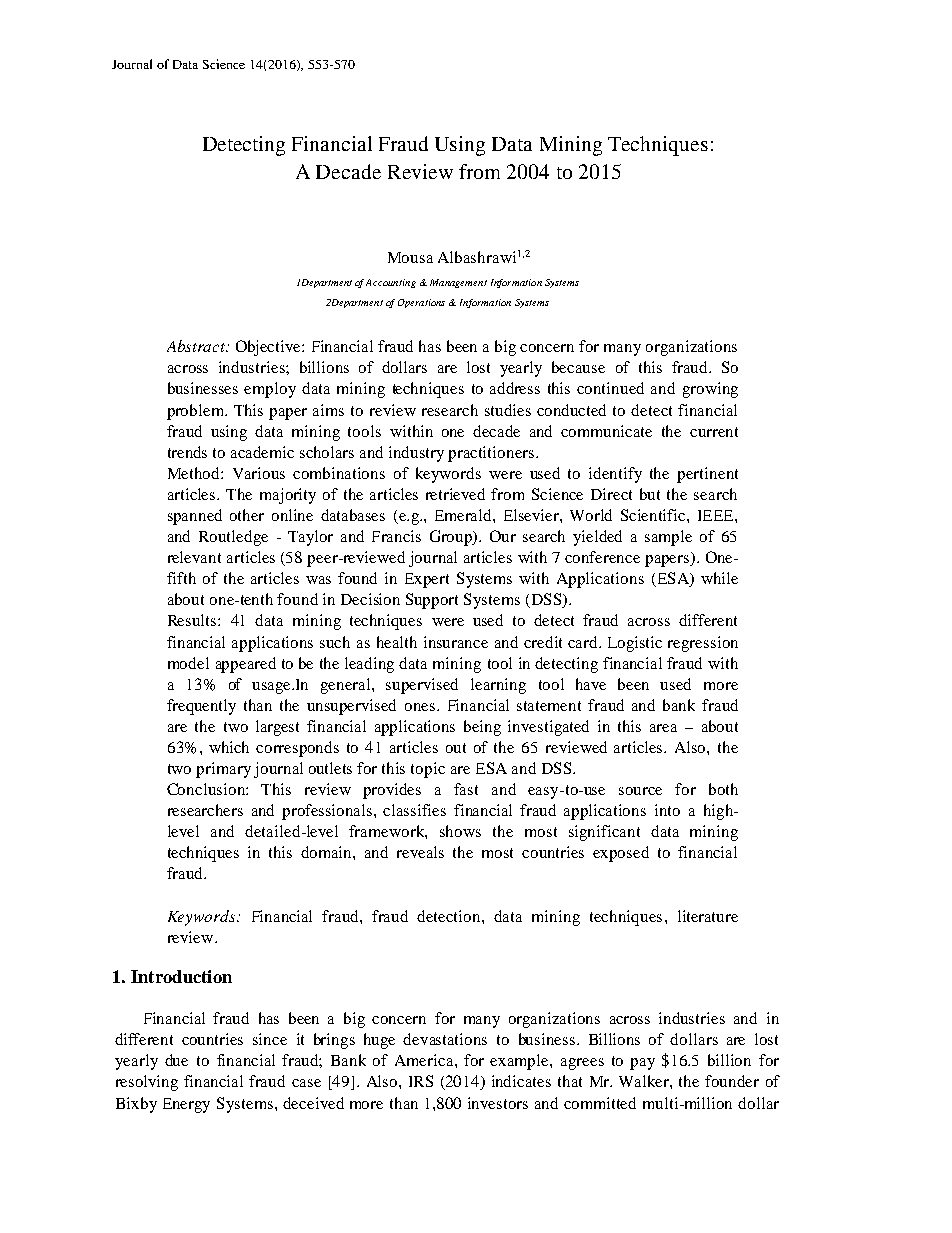 Image resolution: width=952 pixels, height=1233 pixels. I want to click on frequently, so click(201, 707).
